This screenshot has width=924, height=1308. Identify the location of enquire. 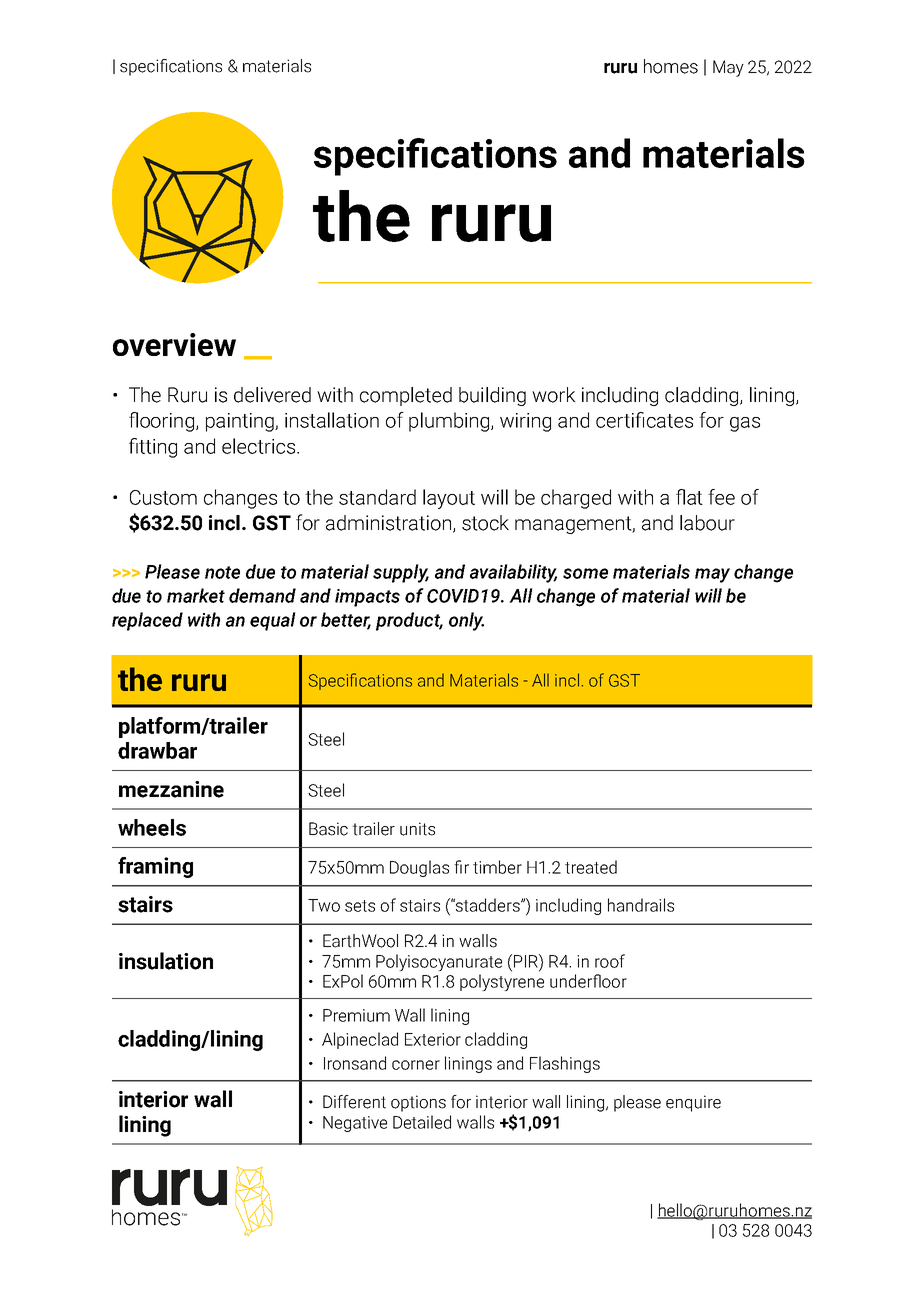
(693, 1103).
